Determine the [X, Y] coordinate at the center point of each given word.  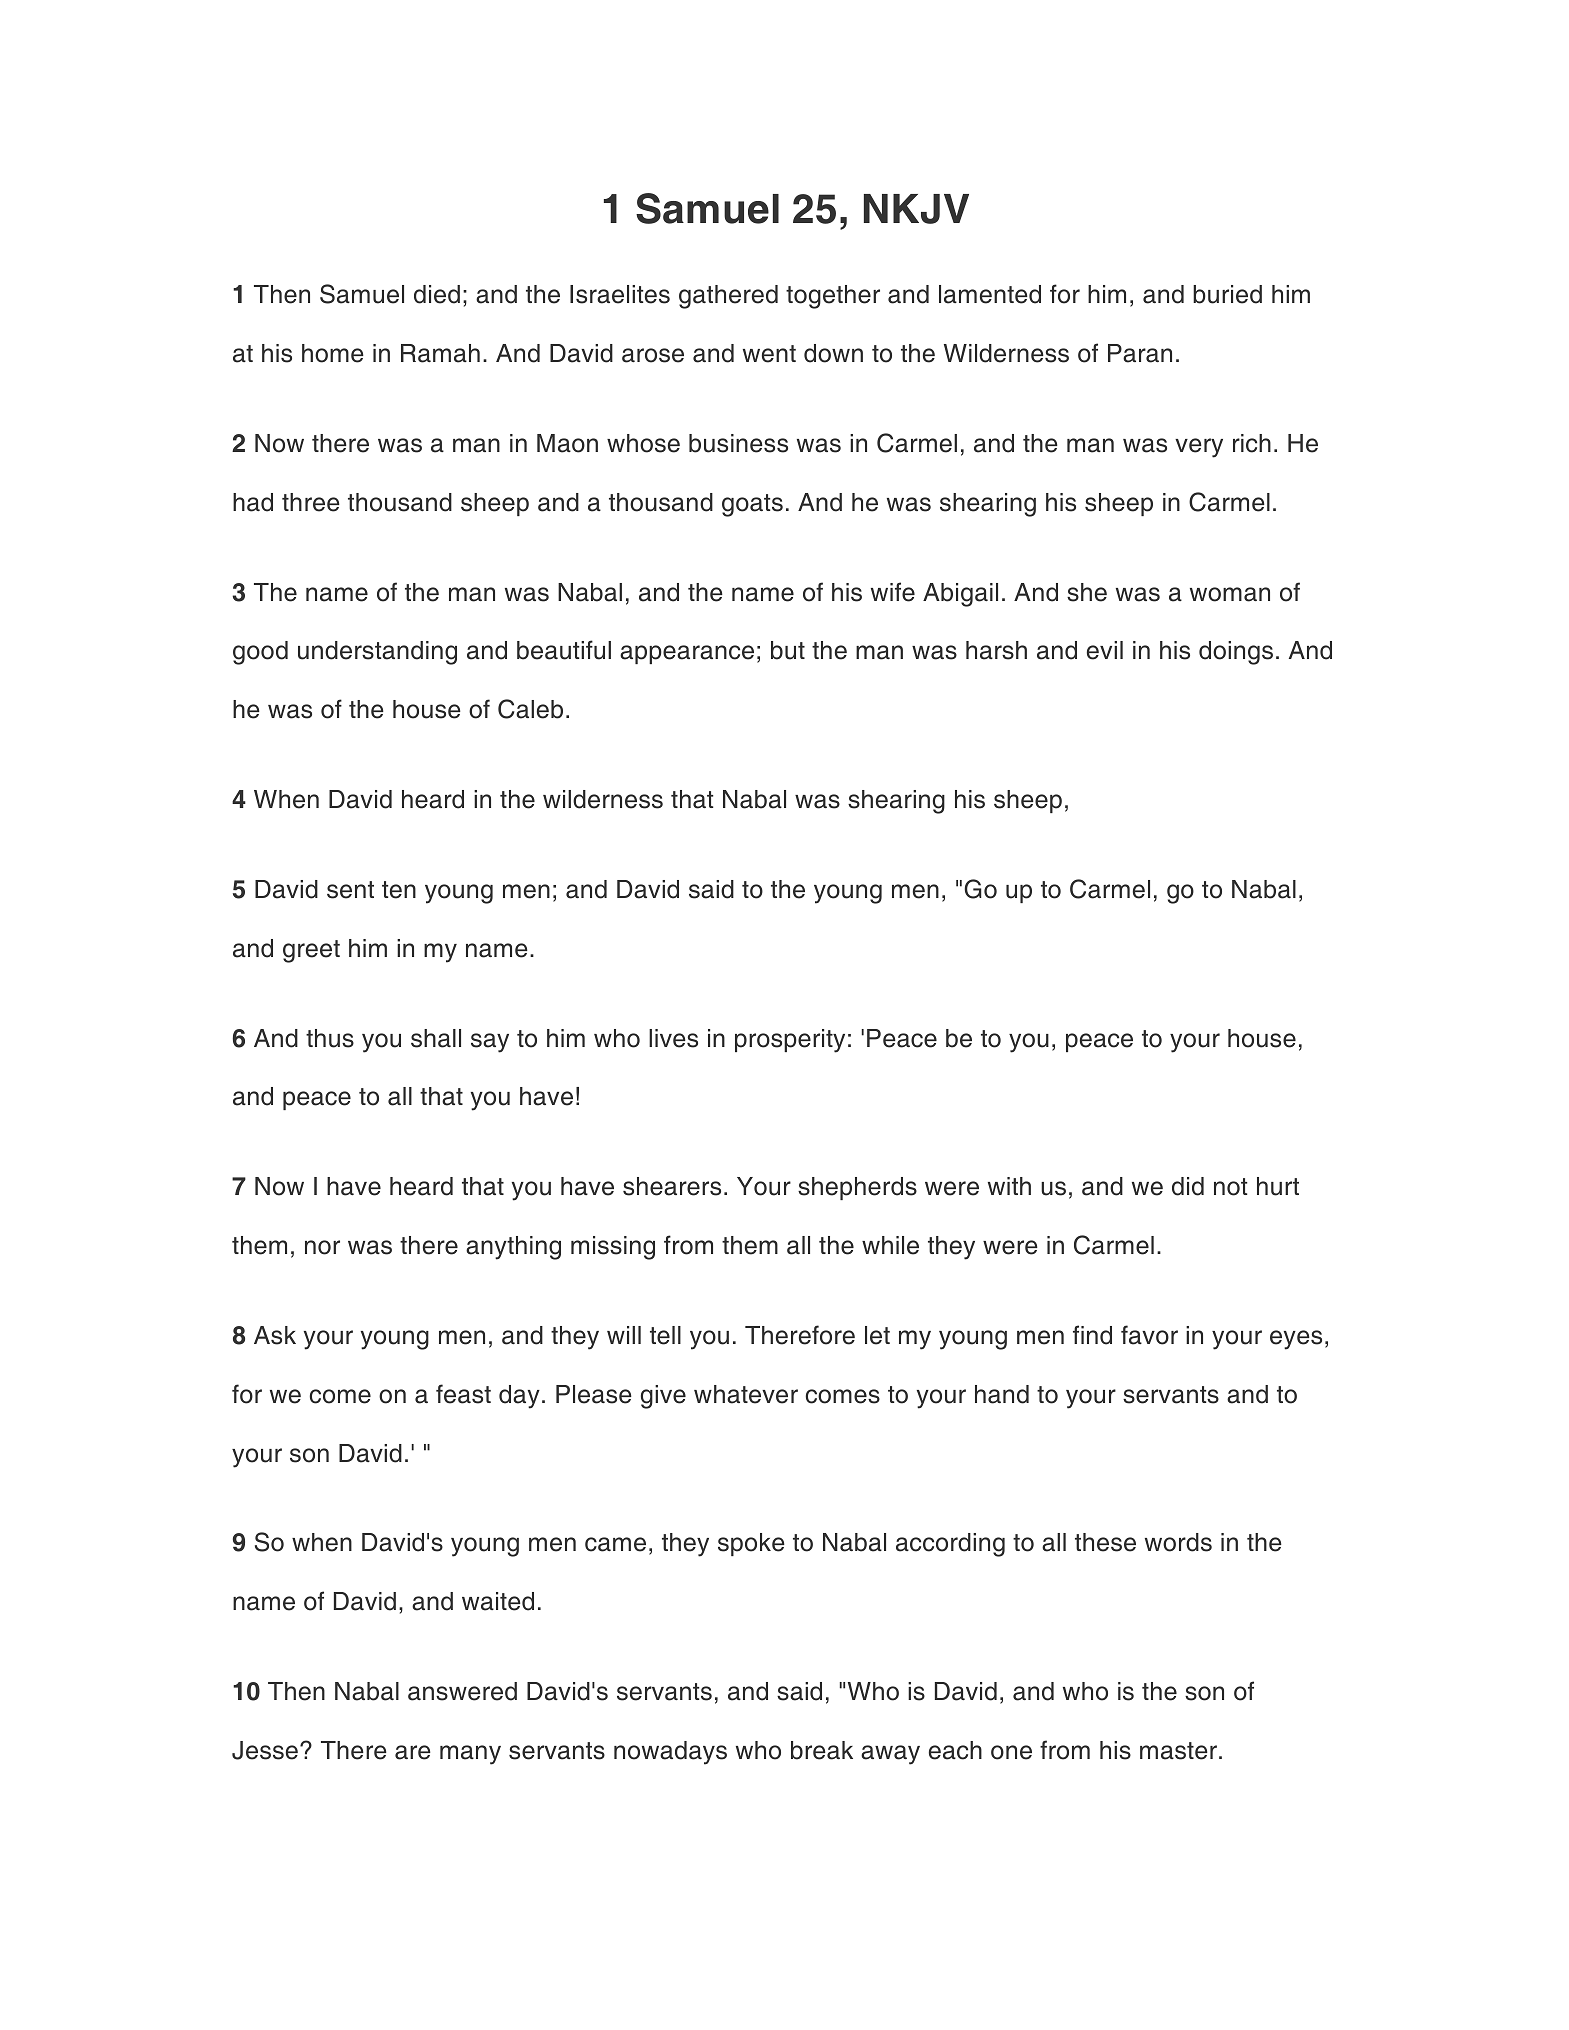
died [437, 294]
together [833, 297]
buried [1227, 294]
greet [311, 951]
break [822, 1750]
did [1188, 1186]
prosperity [790, 1041]
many [470, 1755]
